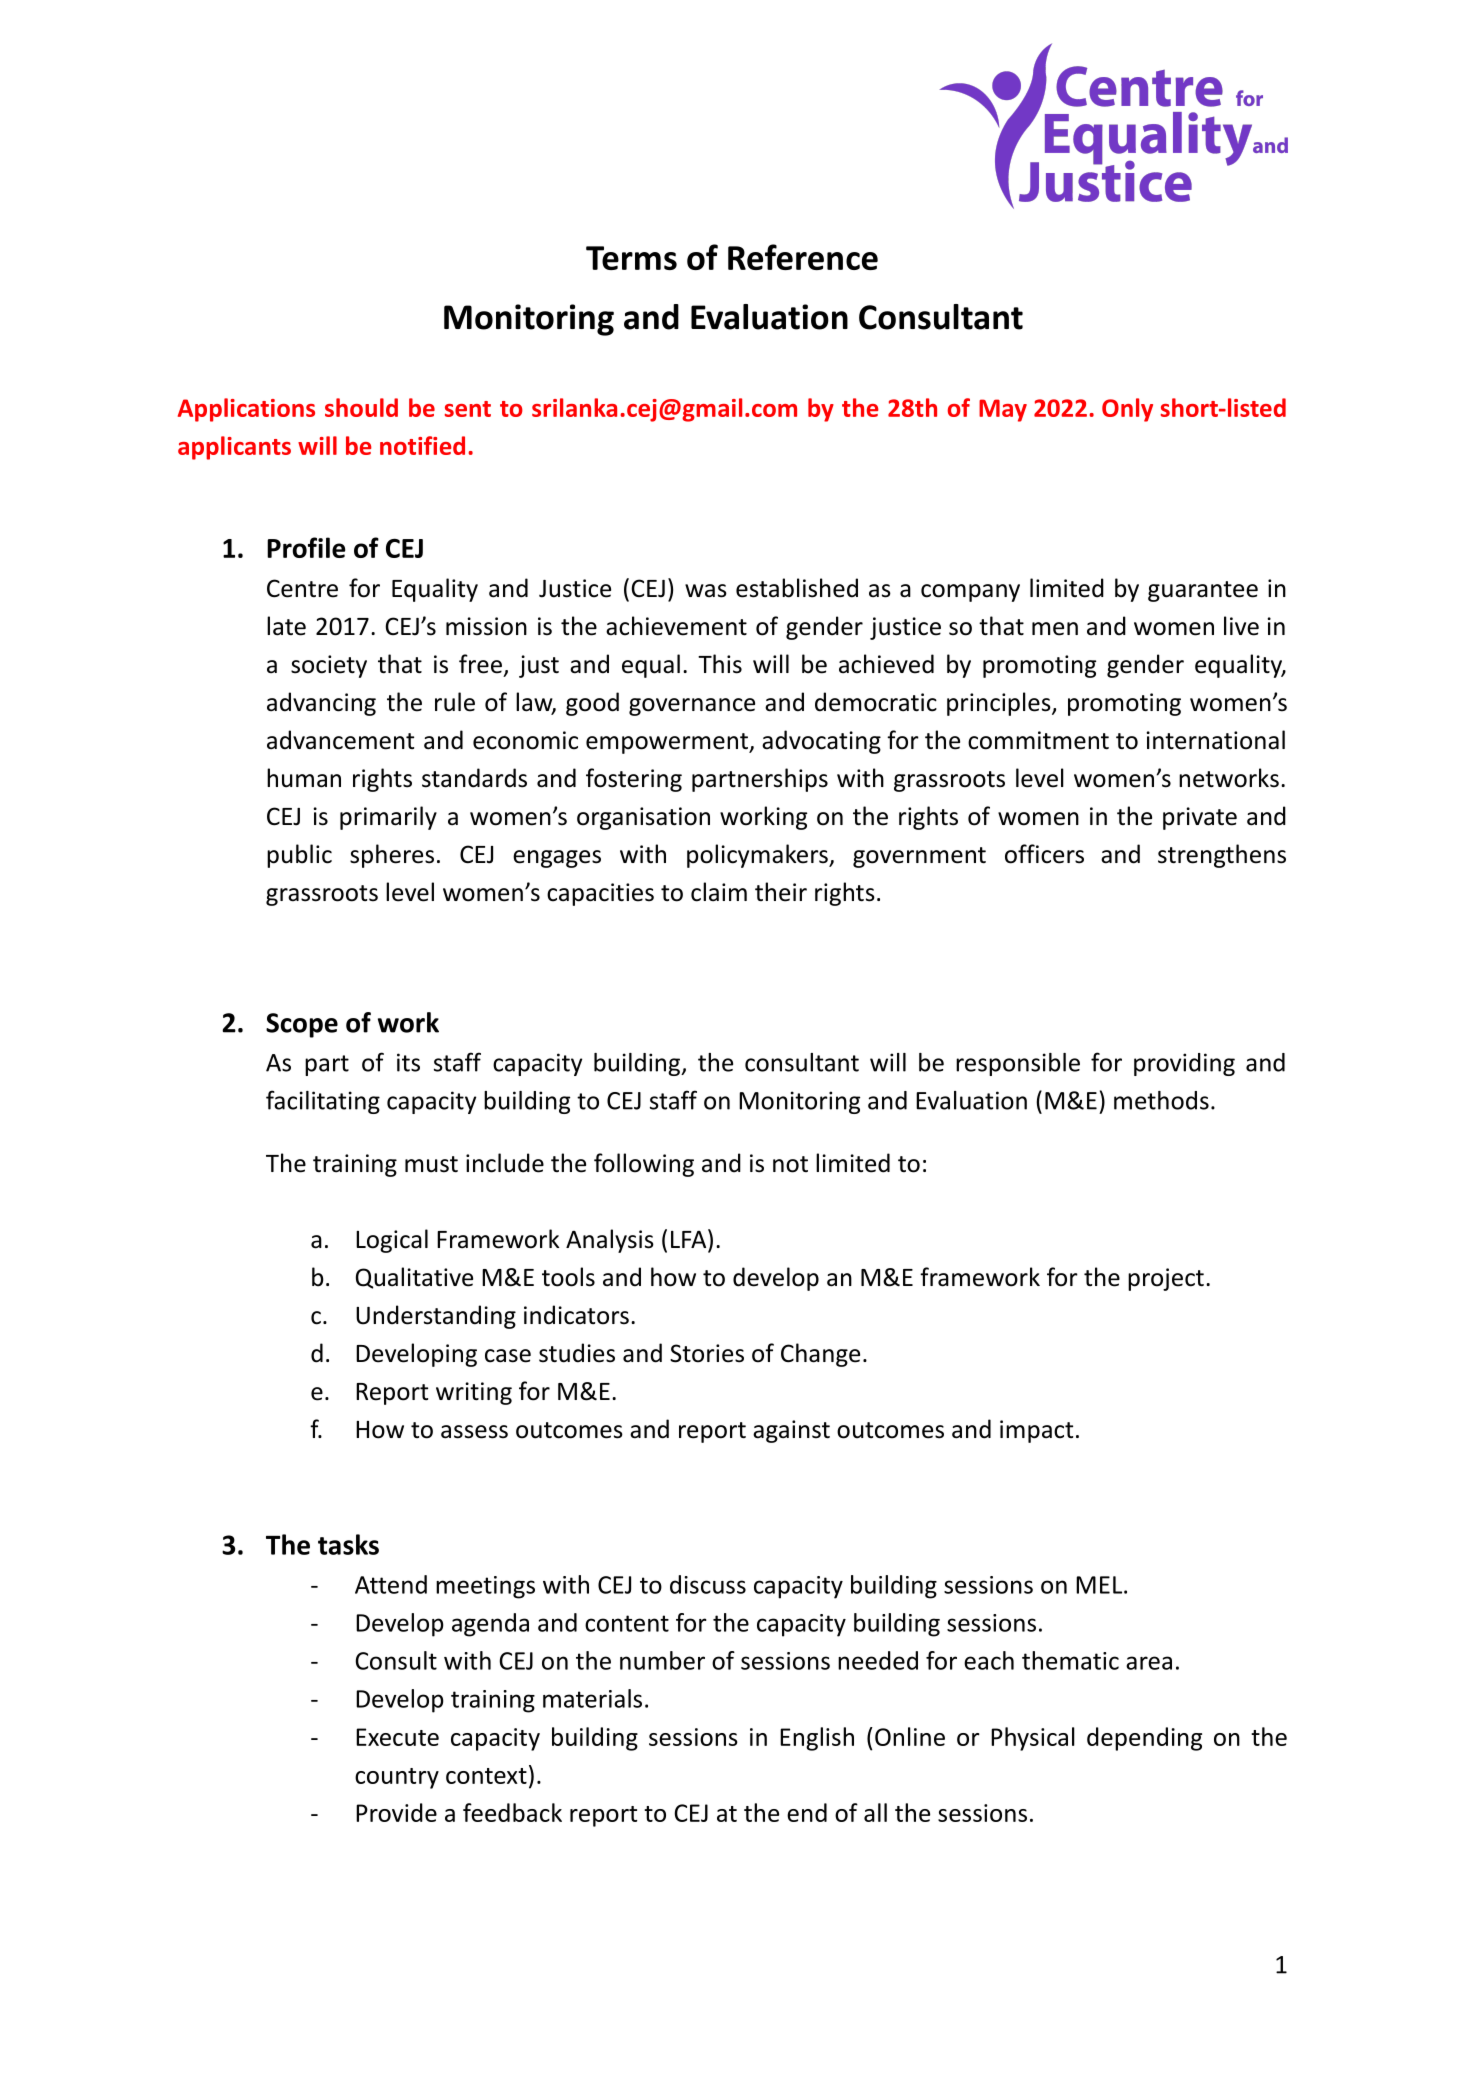  I want to click on Reference, so click(803, 257).
